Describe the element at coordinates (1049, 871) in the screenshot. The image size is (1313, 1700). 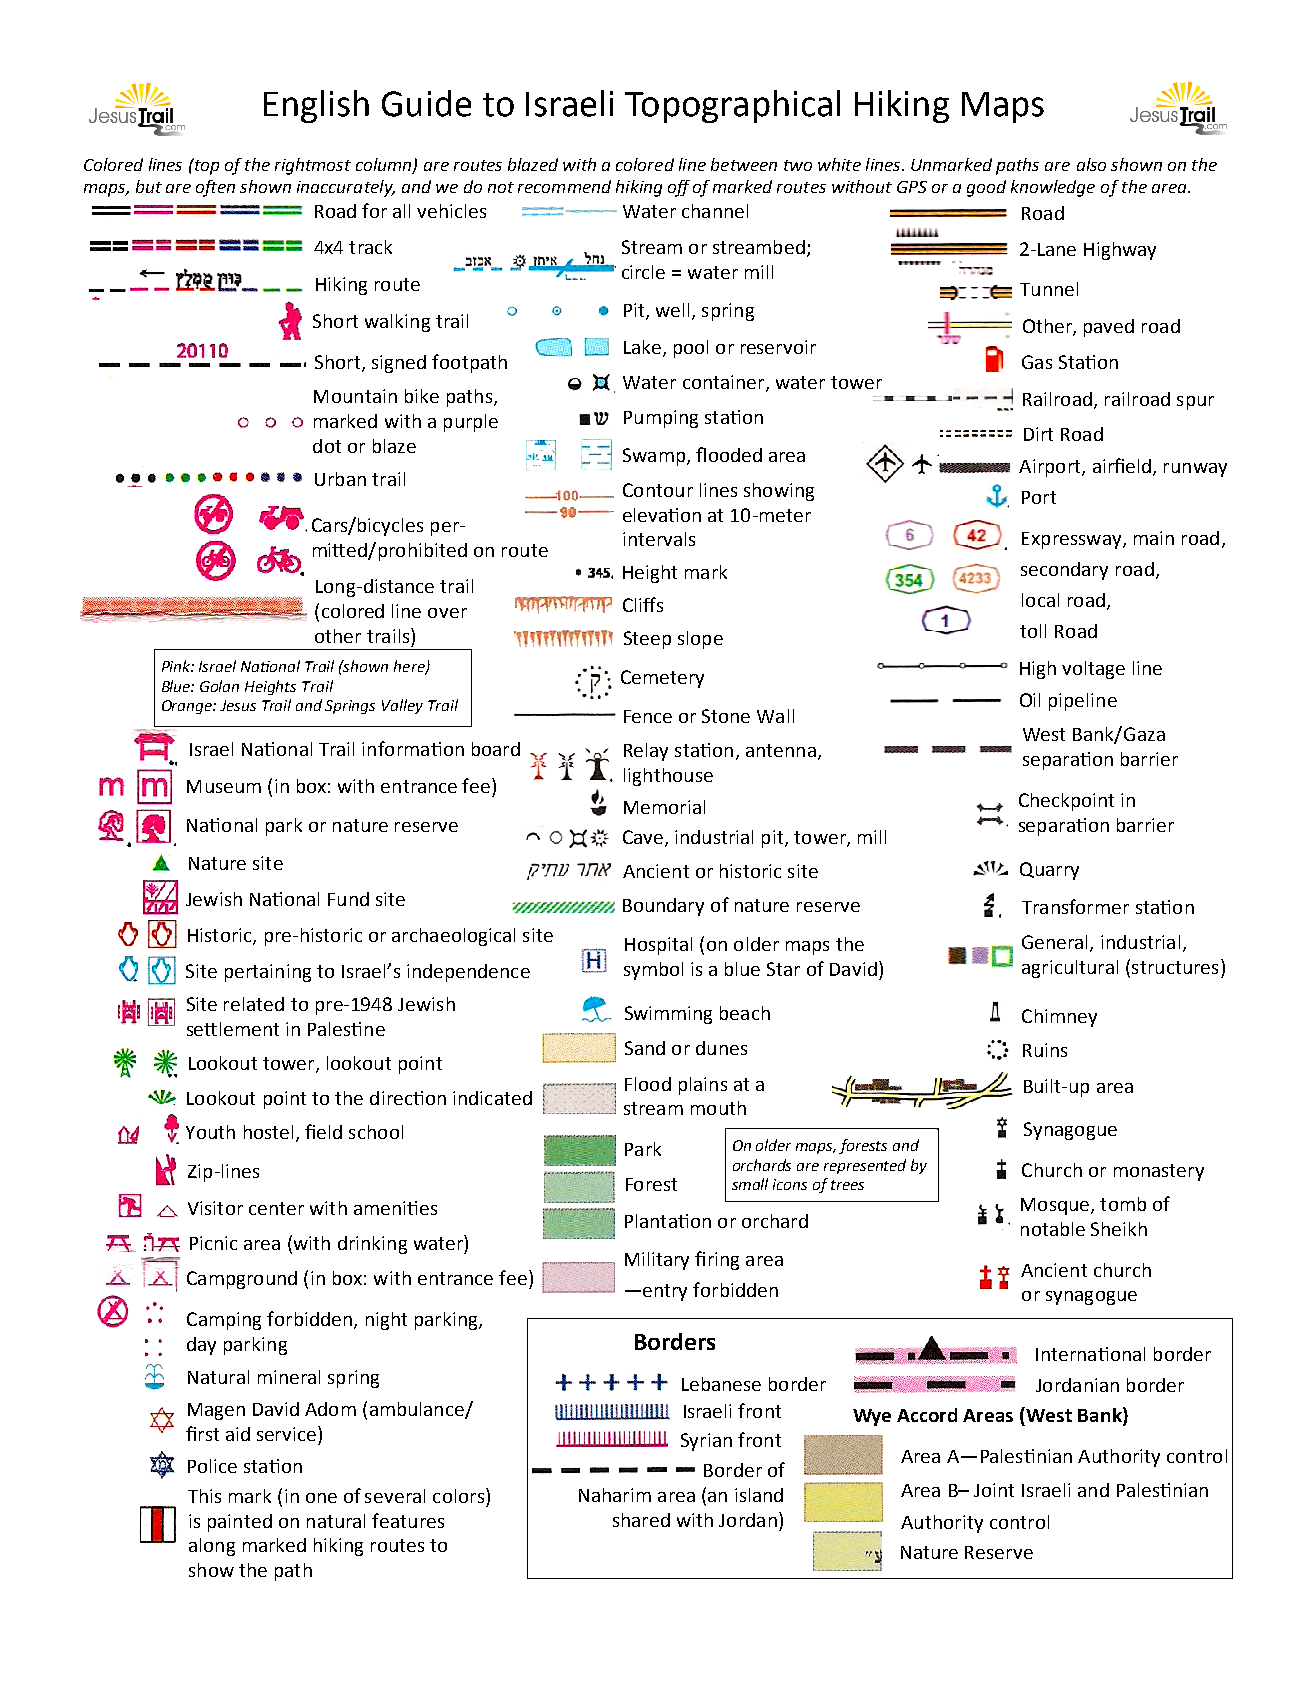
I see `Quarry` at that location.
